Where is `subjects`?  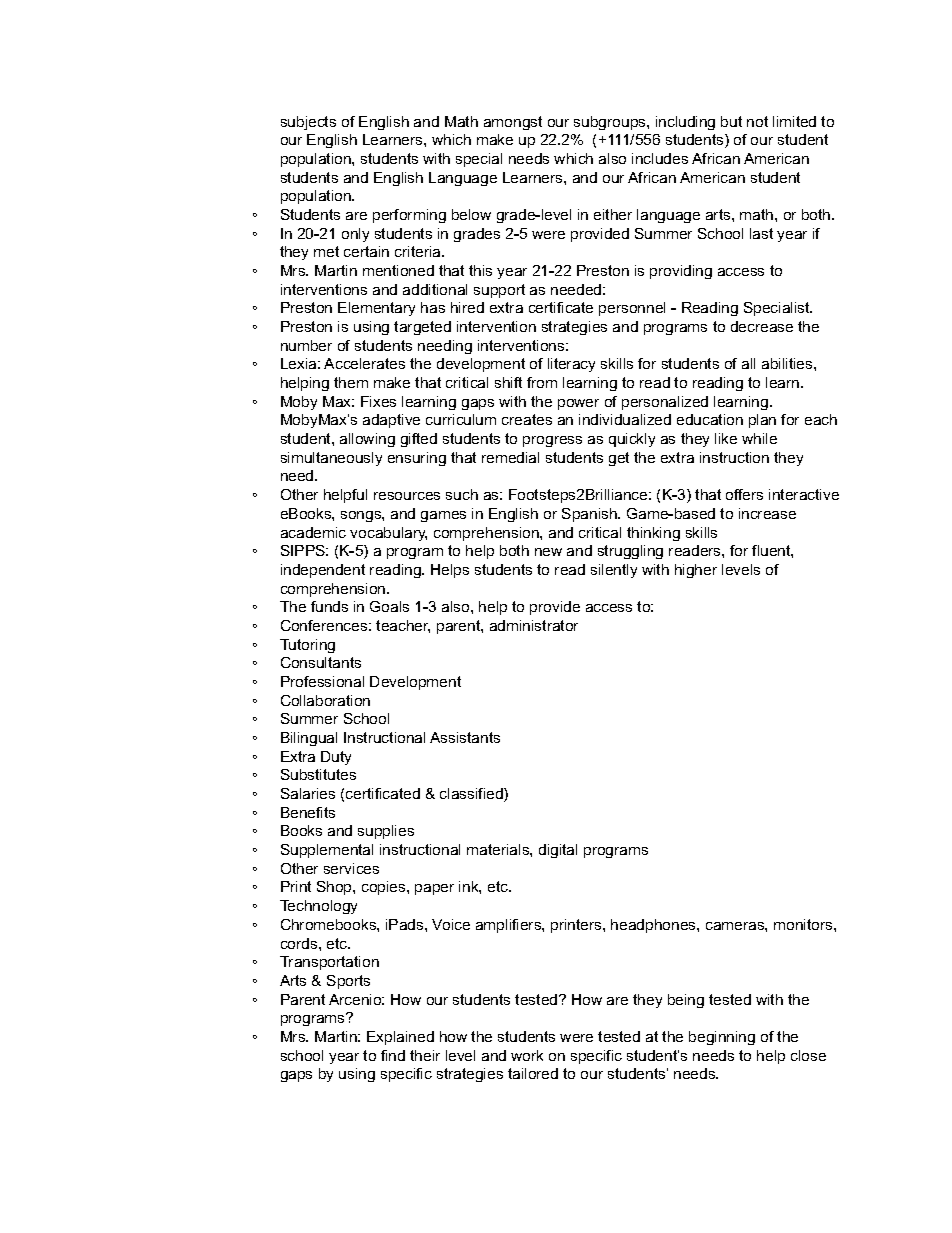 subjects is located at coordinates (308, 123).
